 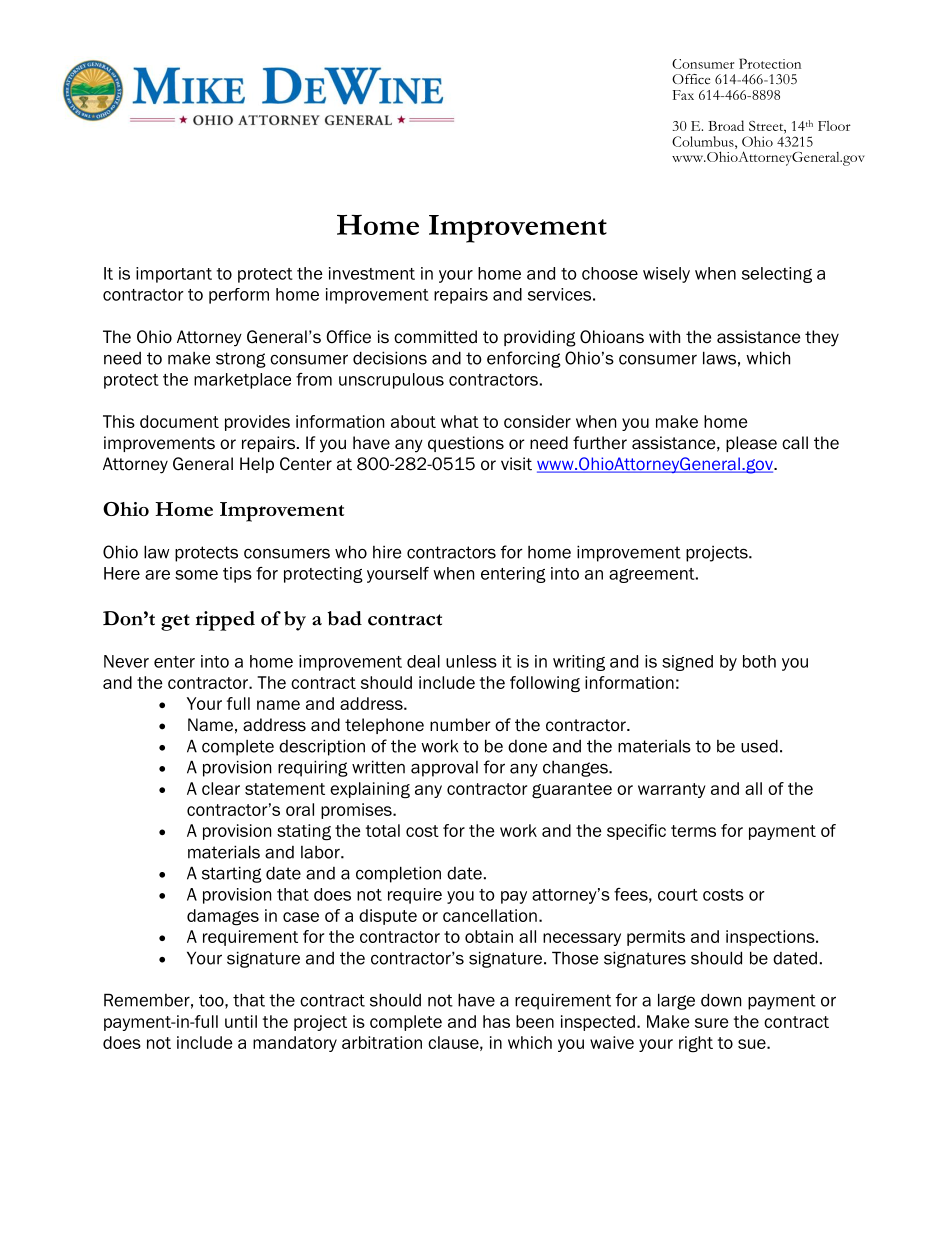 I want to click on has, so click(x=496, y=1021).
